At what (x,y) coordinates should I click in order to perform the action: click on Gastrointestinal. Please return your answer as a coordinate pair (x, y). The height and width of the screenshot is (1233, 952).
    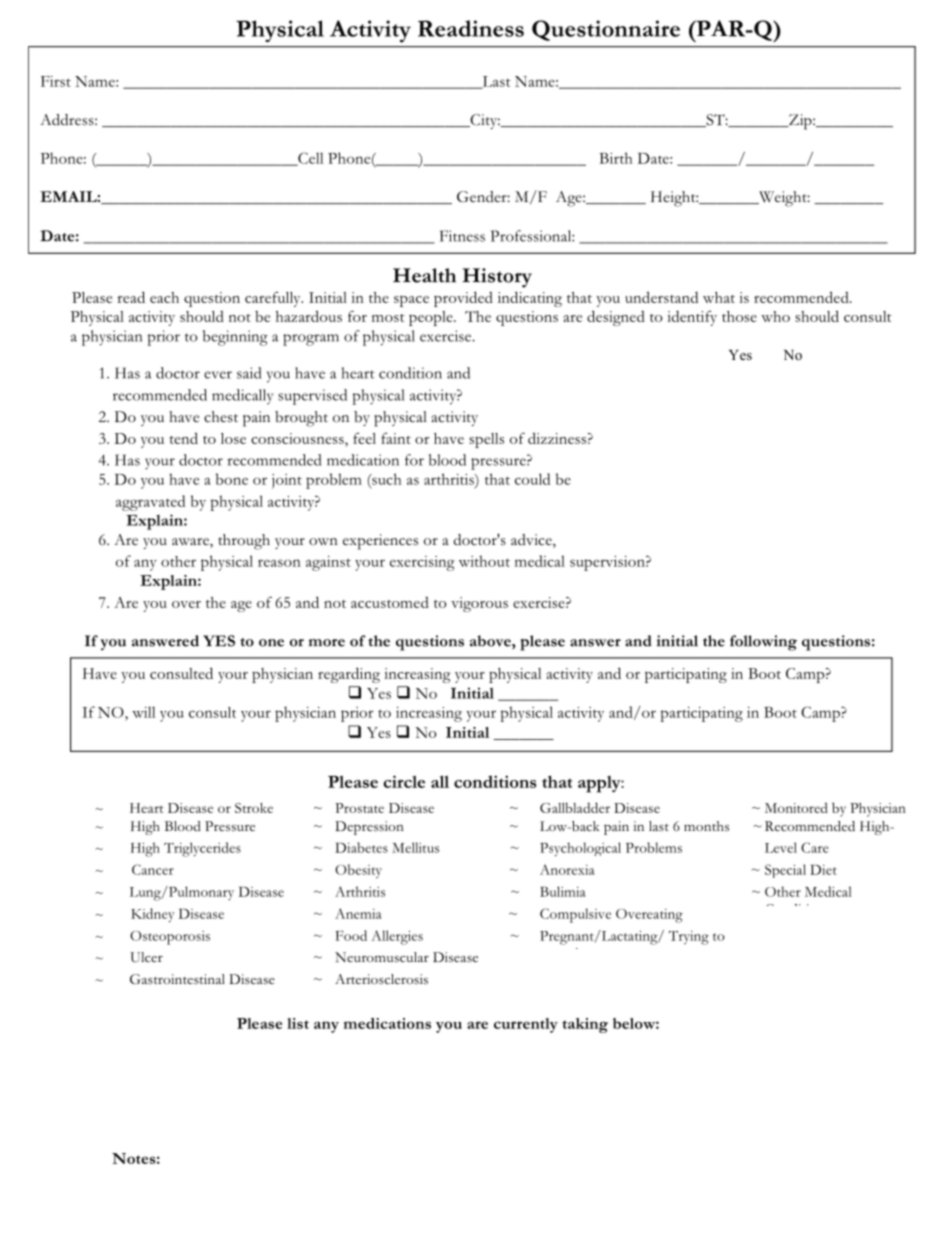
    Looking at the image, I should click on (177, 979).
